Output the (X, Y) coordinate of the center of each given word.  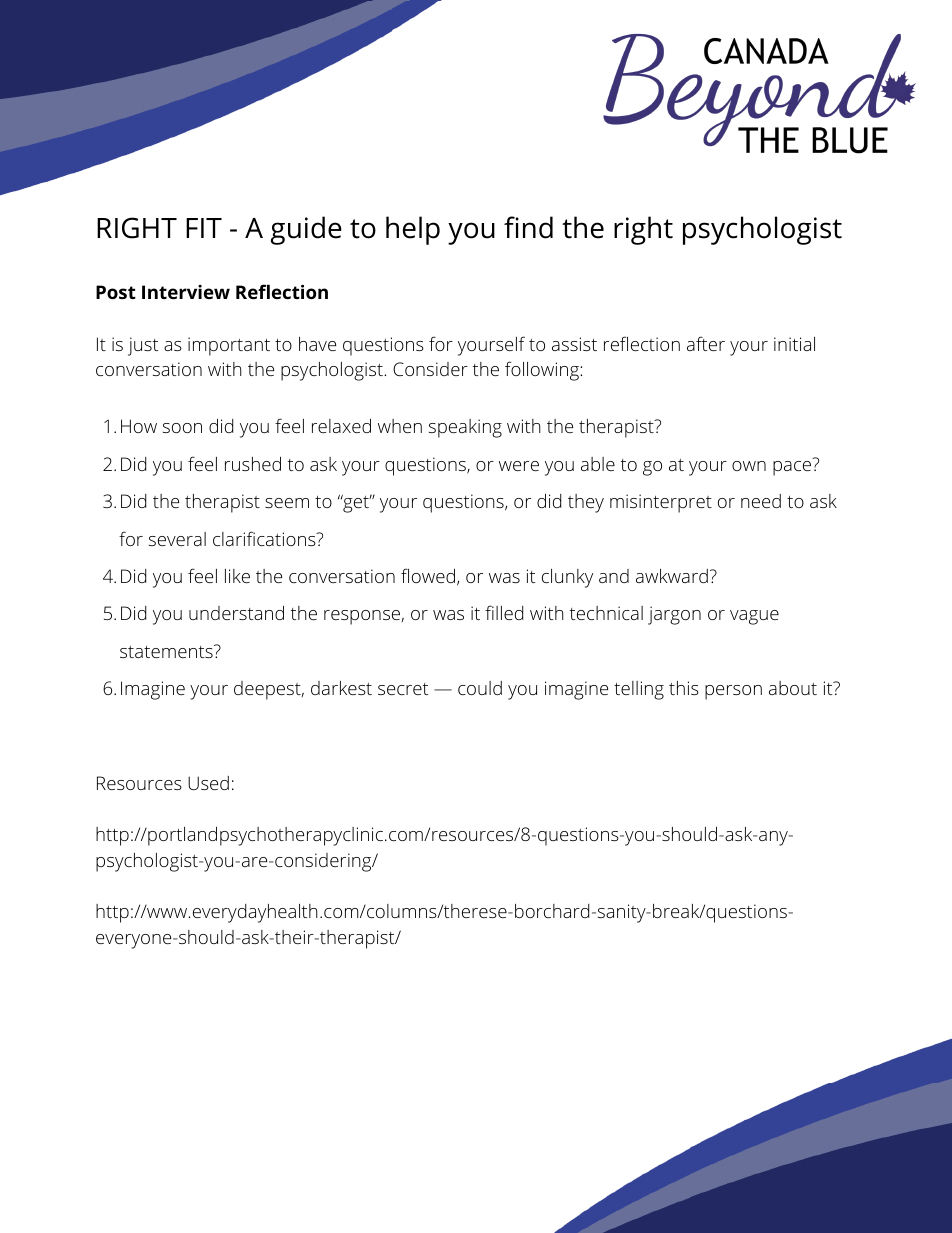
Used (208, 783)
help (413, 230)
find (528, 227)
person (733, 692)
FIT (204, 228)
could (480, 688)
